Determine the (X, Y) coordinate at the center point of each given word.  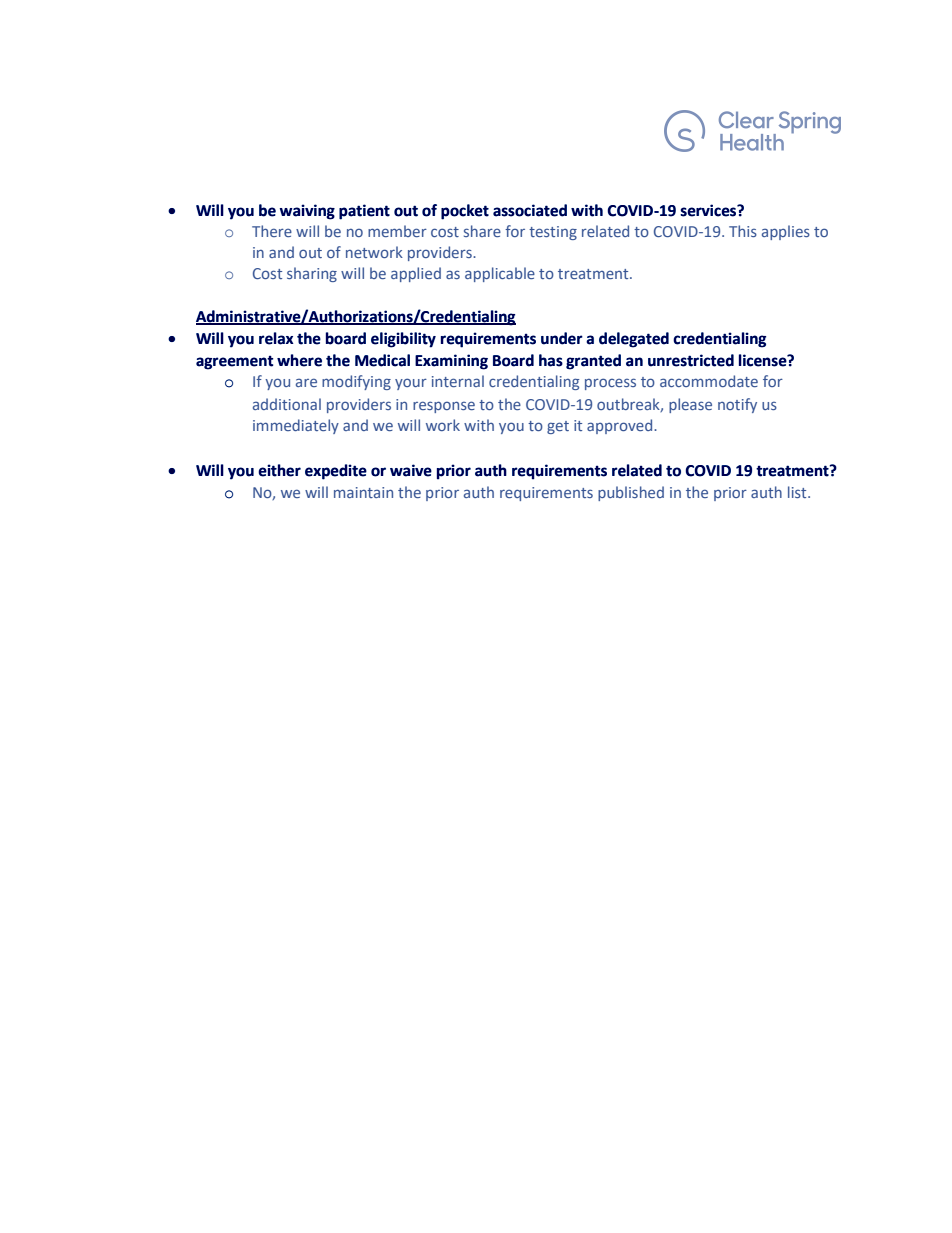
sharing (312, 274)
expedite (336, 472)
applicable (500, 274)
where (299, 360)
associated (530, 210)
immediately (296, 426)
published (631, 493)
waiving (307, 212)
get (558, 427)
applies (786, 232)
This (743, 231)
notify (737, 405)
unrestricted (691, 360)
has (551, 360)
